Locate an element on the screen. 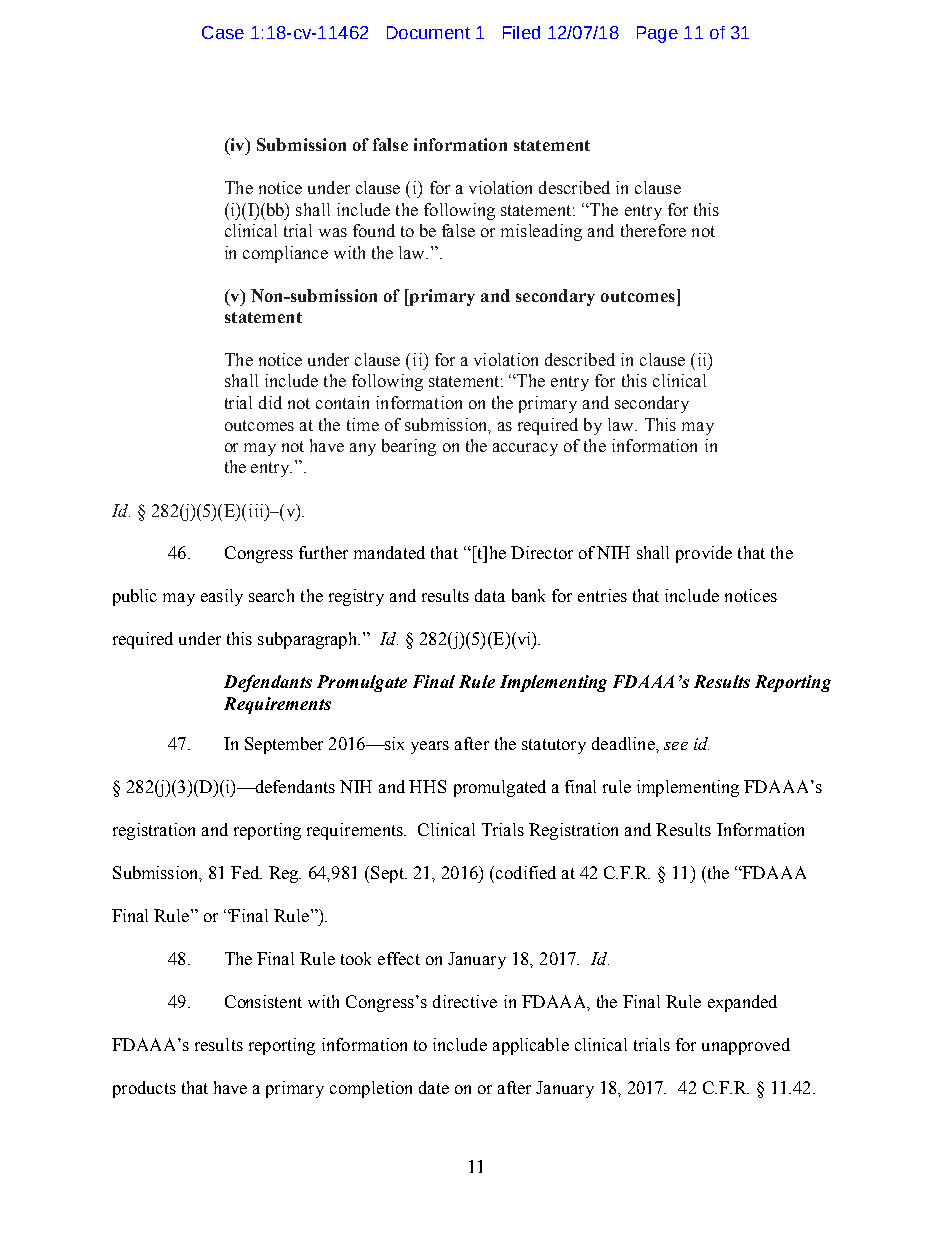 This screenshot has height=1233, width=952. Case is located at coordinates (223, 32).
